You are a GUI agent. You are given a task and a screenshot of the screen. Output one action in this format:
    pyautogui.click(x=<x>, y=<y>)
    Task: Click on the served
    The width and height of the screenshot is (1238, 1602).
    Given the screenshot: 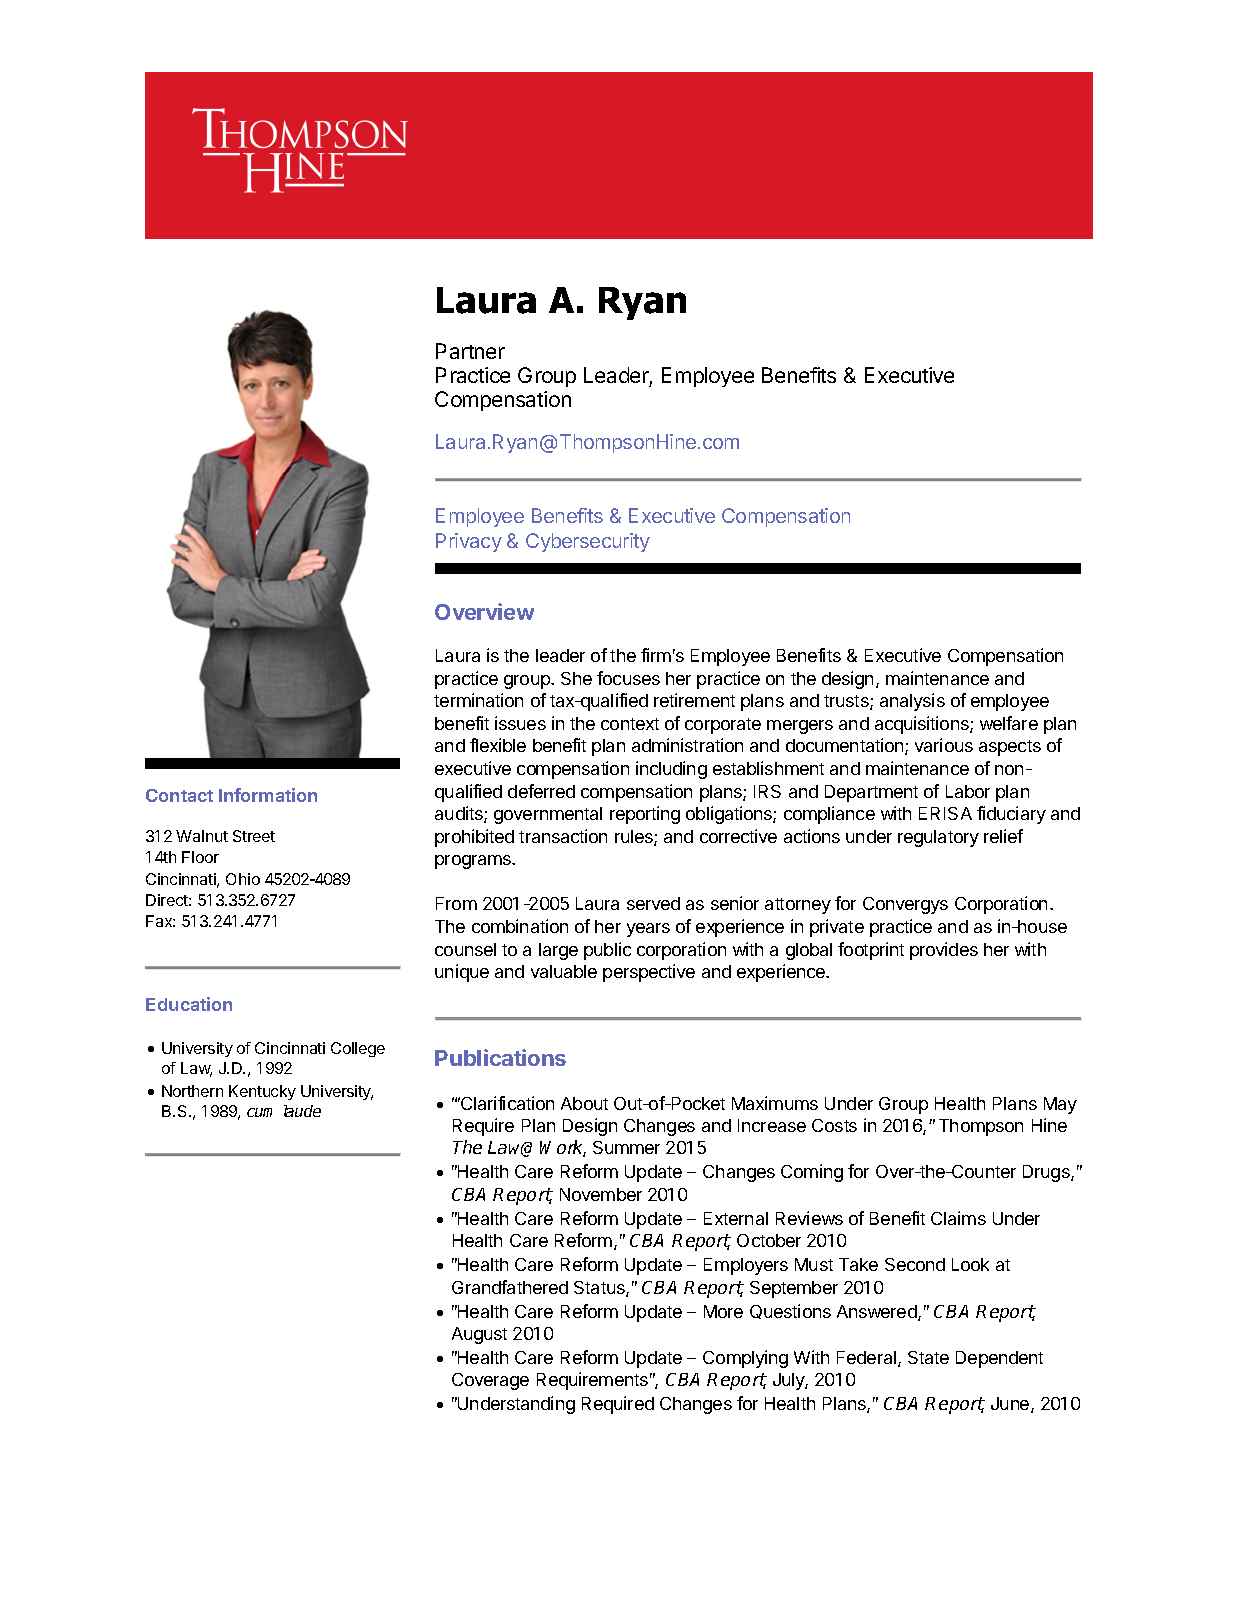 What is the action you would take?
    pyautogui.click(x=653, y=903)
